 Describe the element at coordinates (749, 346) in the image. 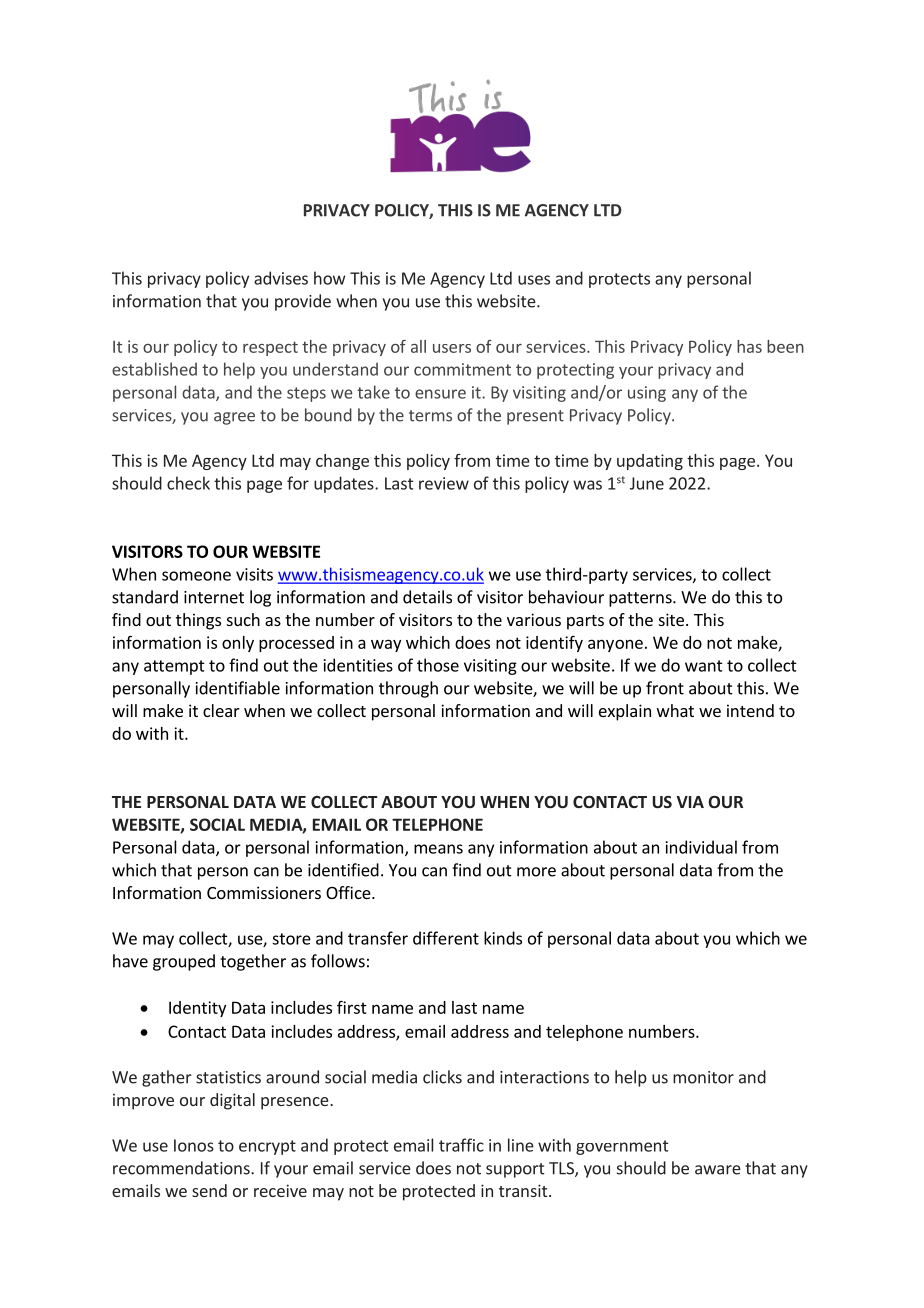

I see `has` at that location.
